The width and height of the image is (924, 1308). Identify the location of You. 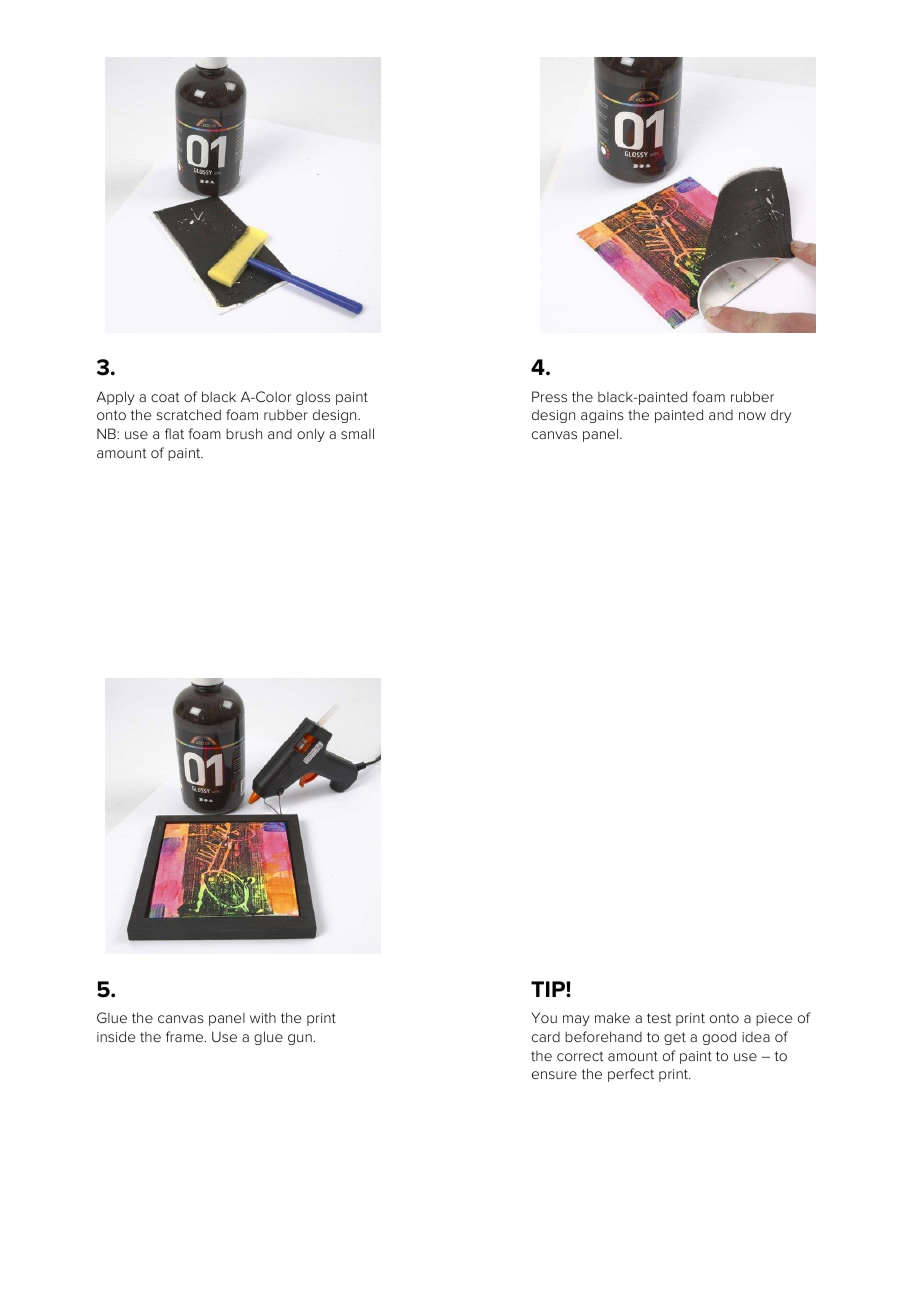
(544, 1017).
